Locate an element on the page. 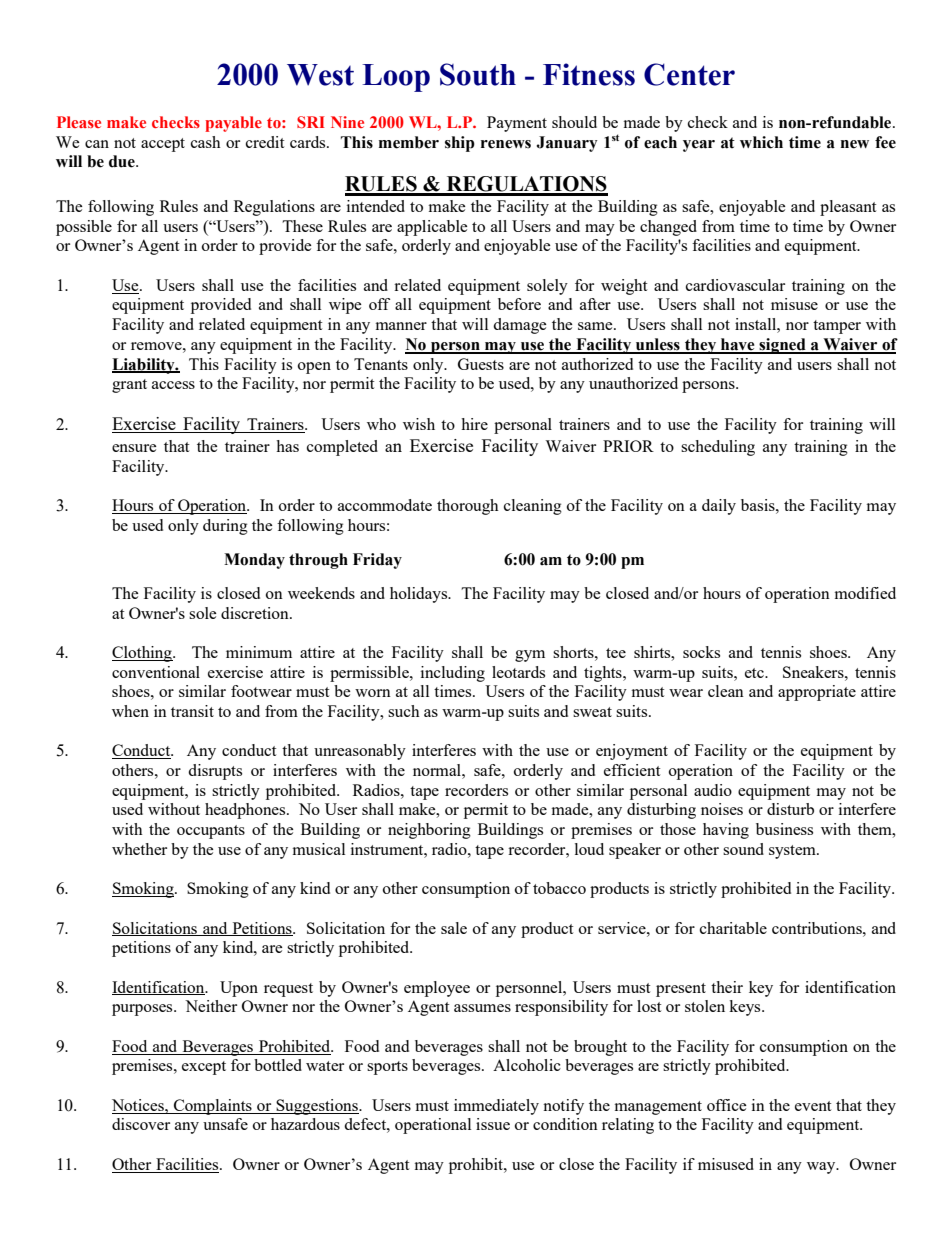  hire is located at coordinates (474, 424).
